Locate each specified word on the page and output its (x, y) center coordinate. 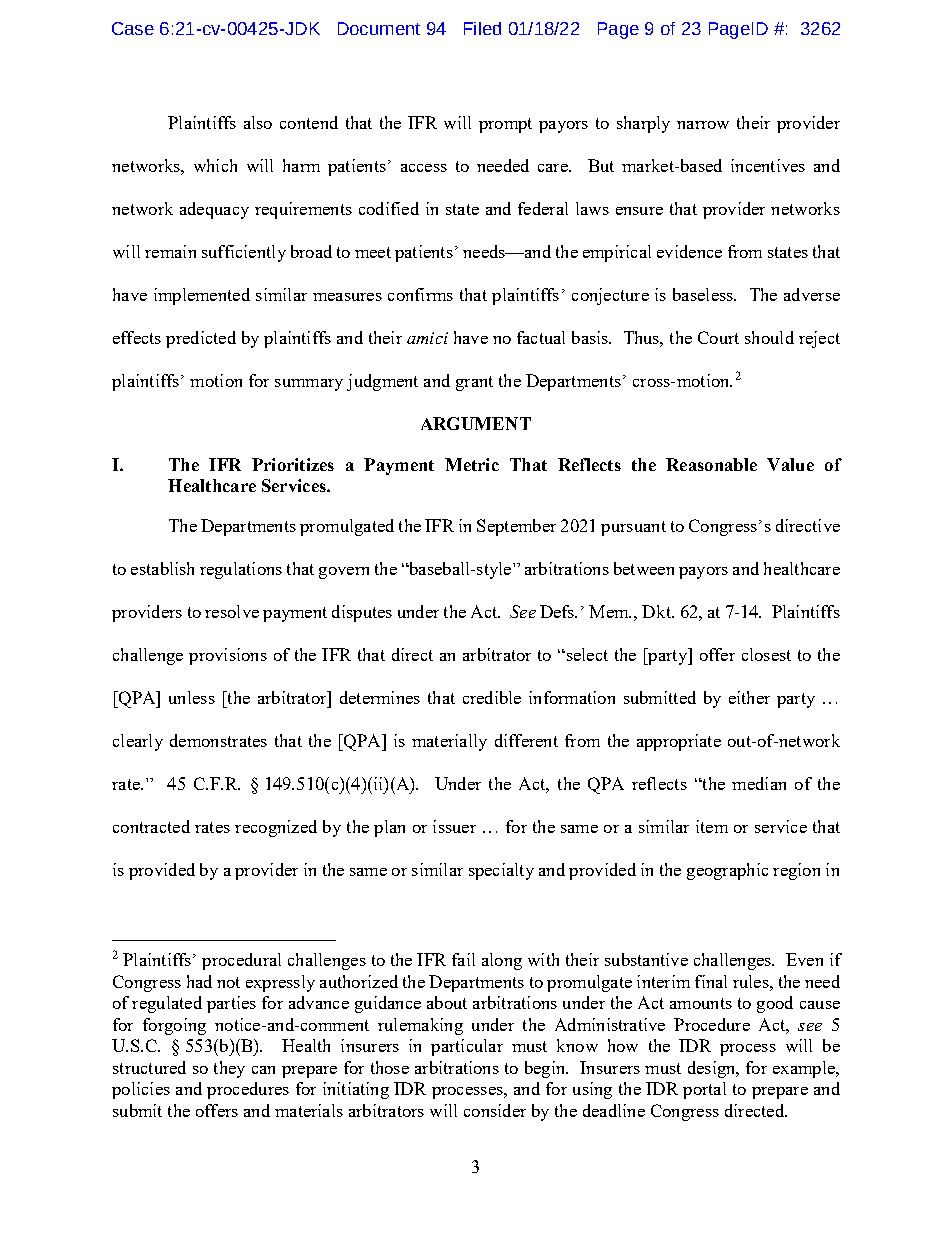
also (258, 122)
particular (467, 1047)
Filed (482, 28)
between (644, 568)
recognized (276, 828)
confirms (420, 294)
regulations (241, 570)
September (516, 527)
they (229, 1069)
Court (718, 337)
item (712, 826)
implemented (202, 296)
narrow (703, 125)
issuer (454, 826)
